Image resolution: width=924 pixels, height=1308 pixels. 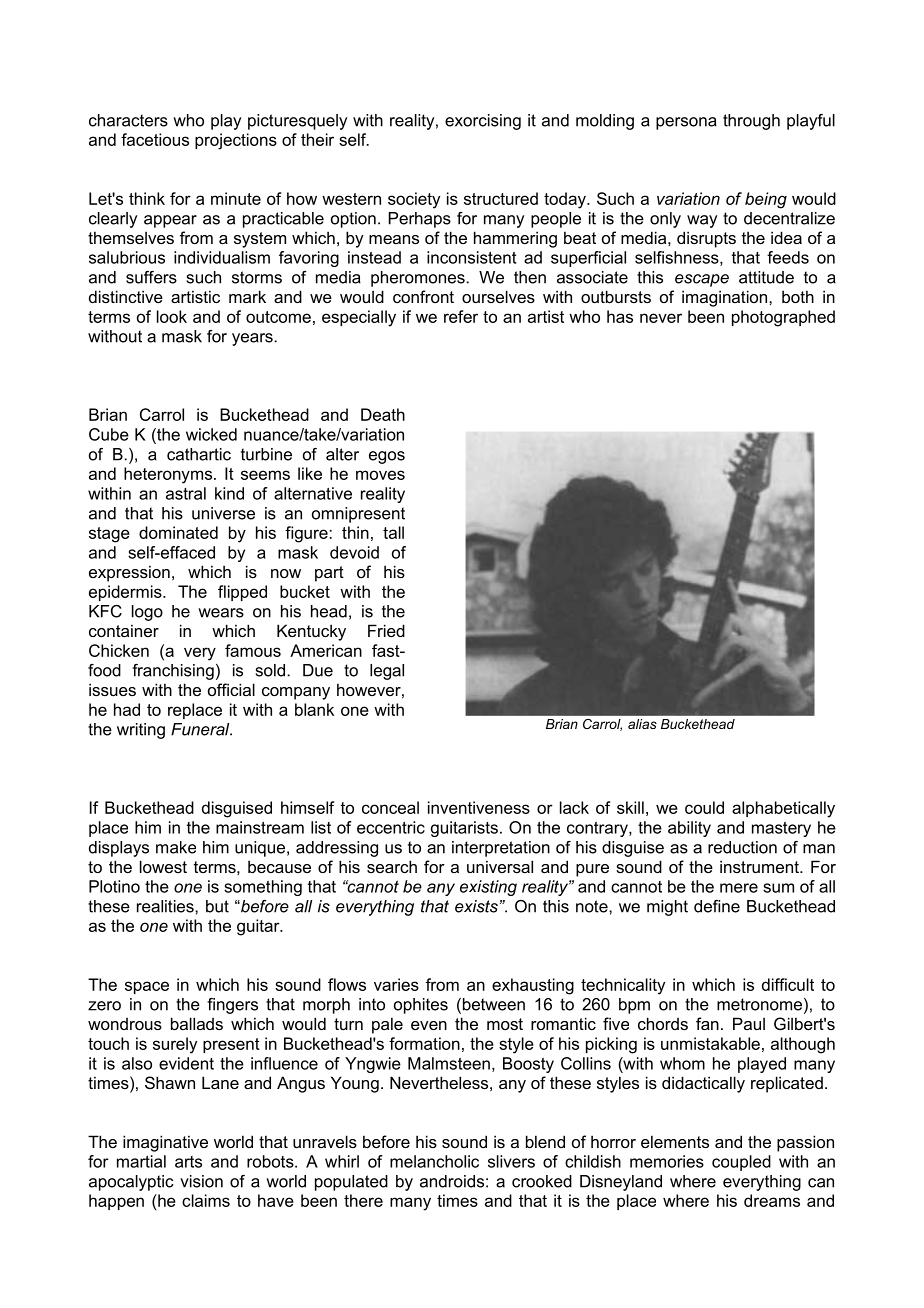 What do you see at coordinates (434, 1161) in the image?
I see `melancholic` at bounding box center [434, 1161].
